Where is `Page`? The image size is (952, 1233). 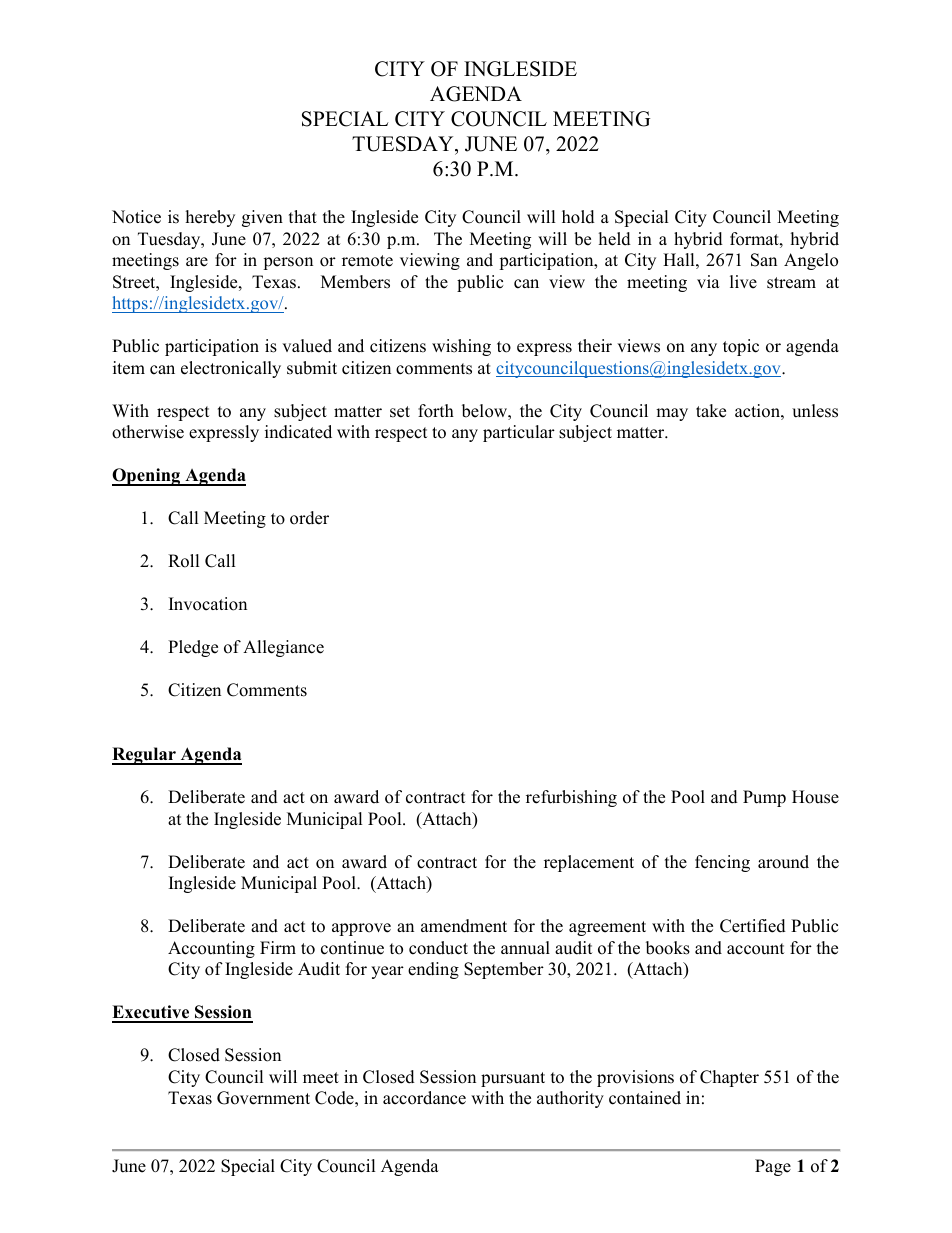
Page is located at coordinates (773, 1167).
